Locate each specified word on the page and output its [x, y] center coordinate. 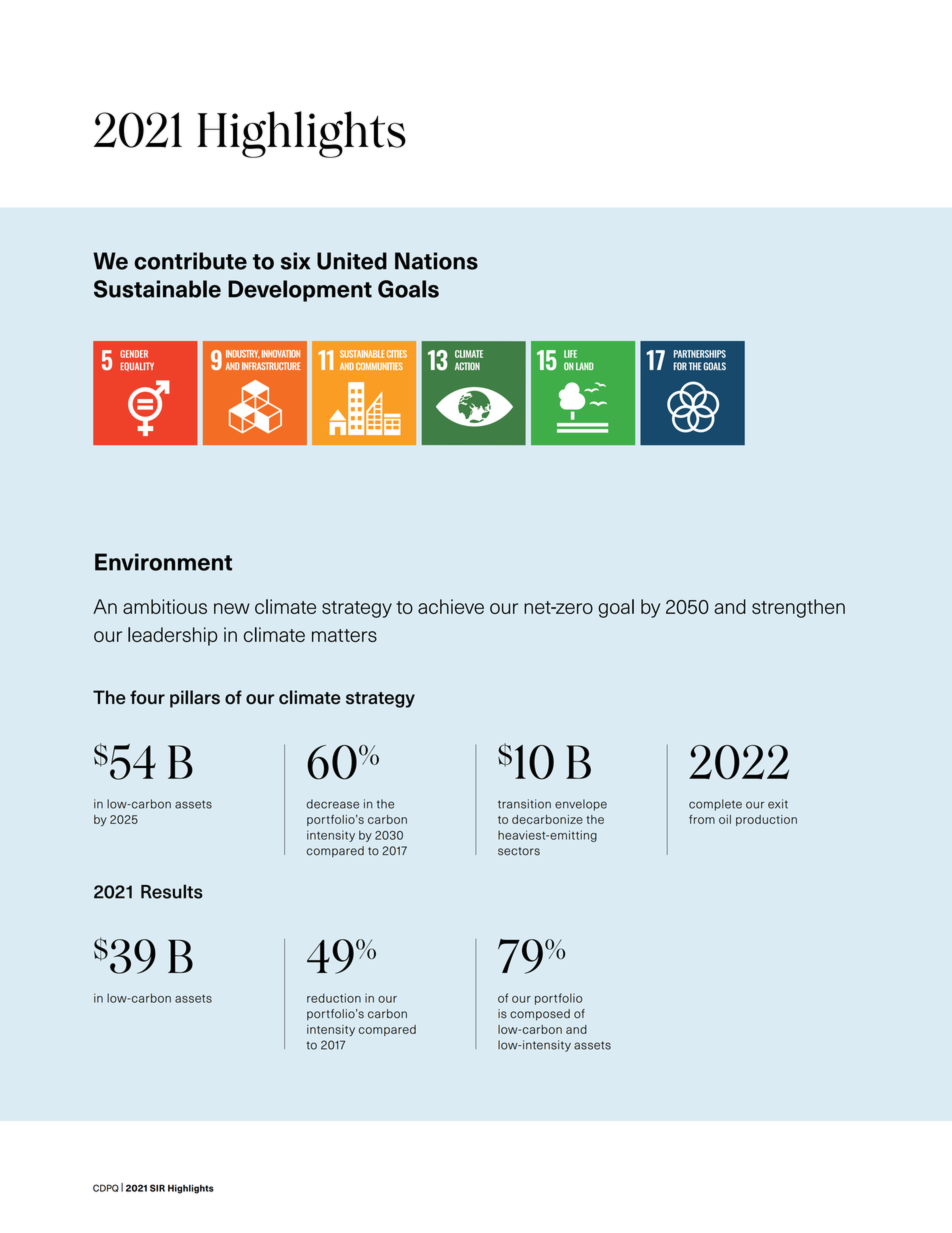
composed [540, 1015]
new [232, 608]
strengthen [798, 608]
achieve [451, 606]
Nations [436, 261]
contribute [190, 261]
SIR [157, 1188]
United [352, 261]
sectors [519, 851]
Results [172, 891]
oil [725, 819]
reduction [334, 998]
